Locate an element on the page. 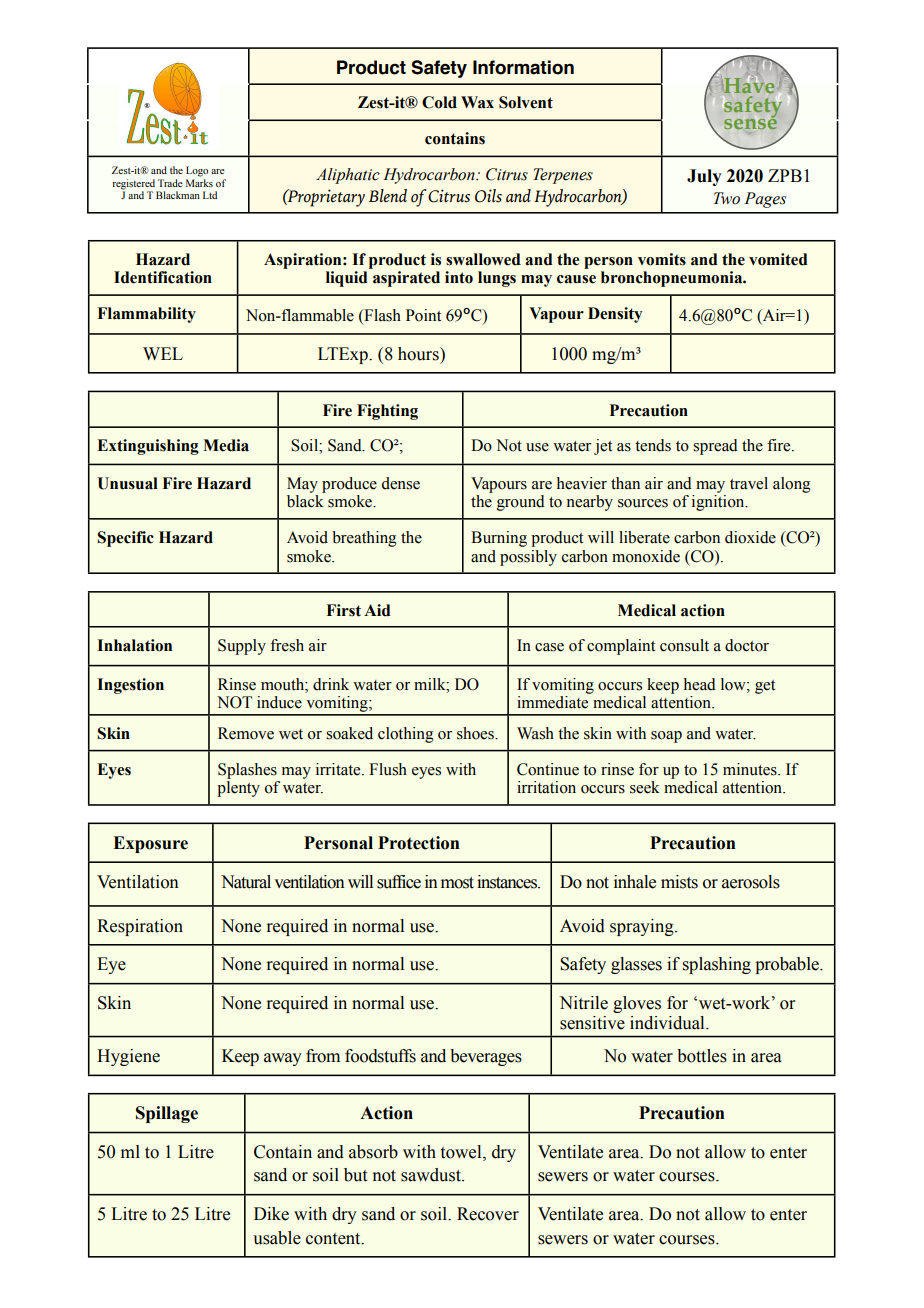  hours is located at coordinates (419, 354).
